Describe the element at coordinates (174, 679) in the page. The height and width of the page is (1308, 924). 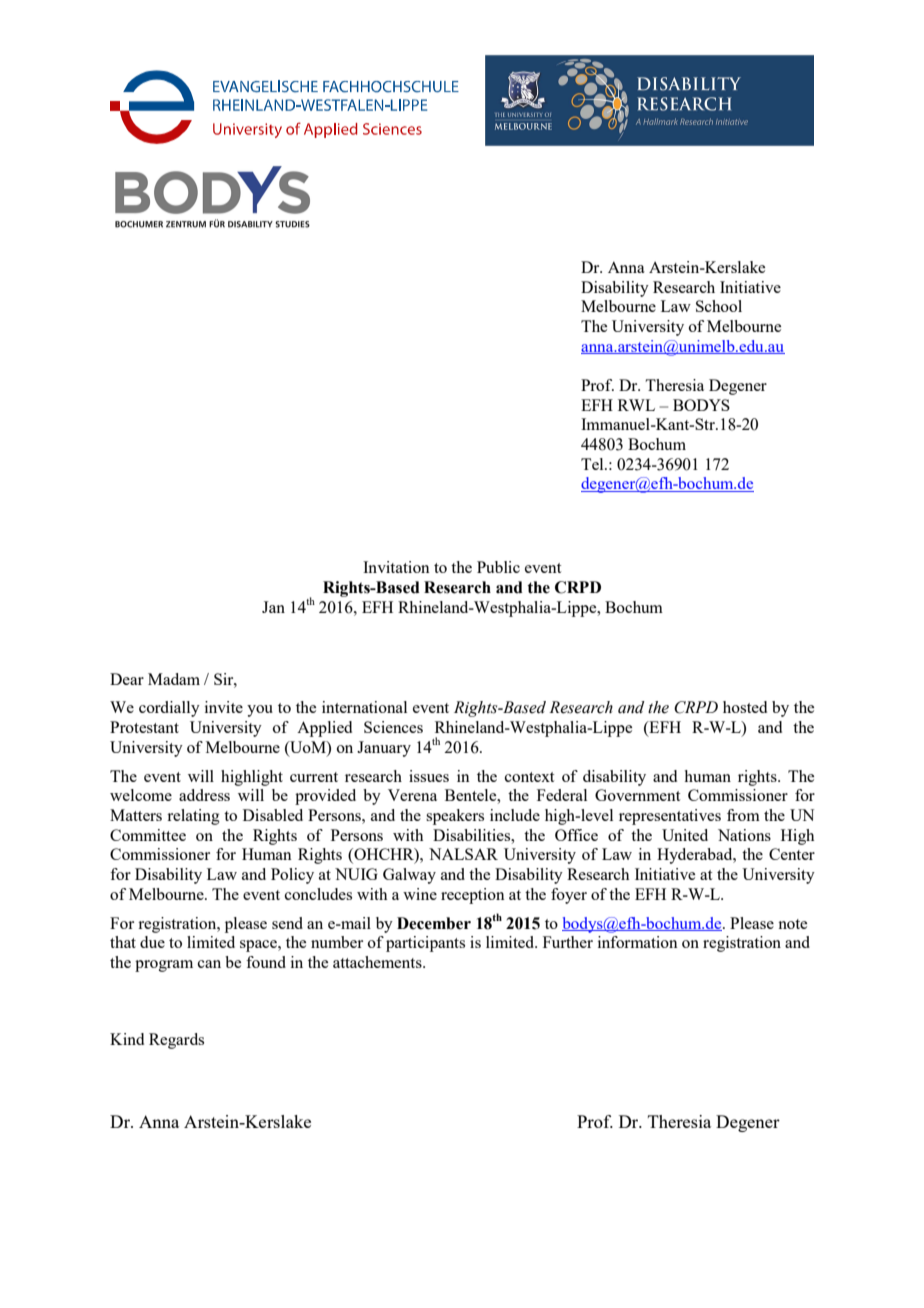
I see `Madam` at that location.
